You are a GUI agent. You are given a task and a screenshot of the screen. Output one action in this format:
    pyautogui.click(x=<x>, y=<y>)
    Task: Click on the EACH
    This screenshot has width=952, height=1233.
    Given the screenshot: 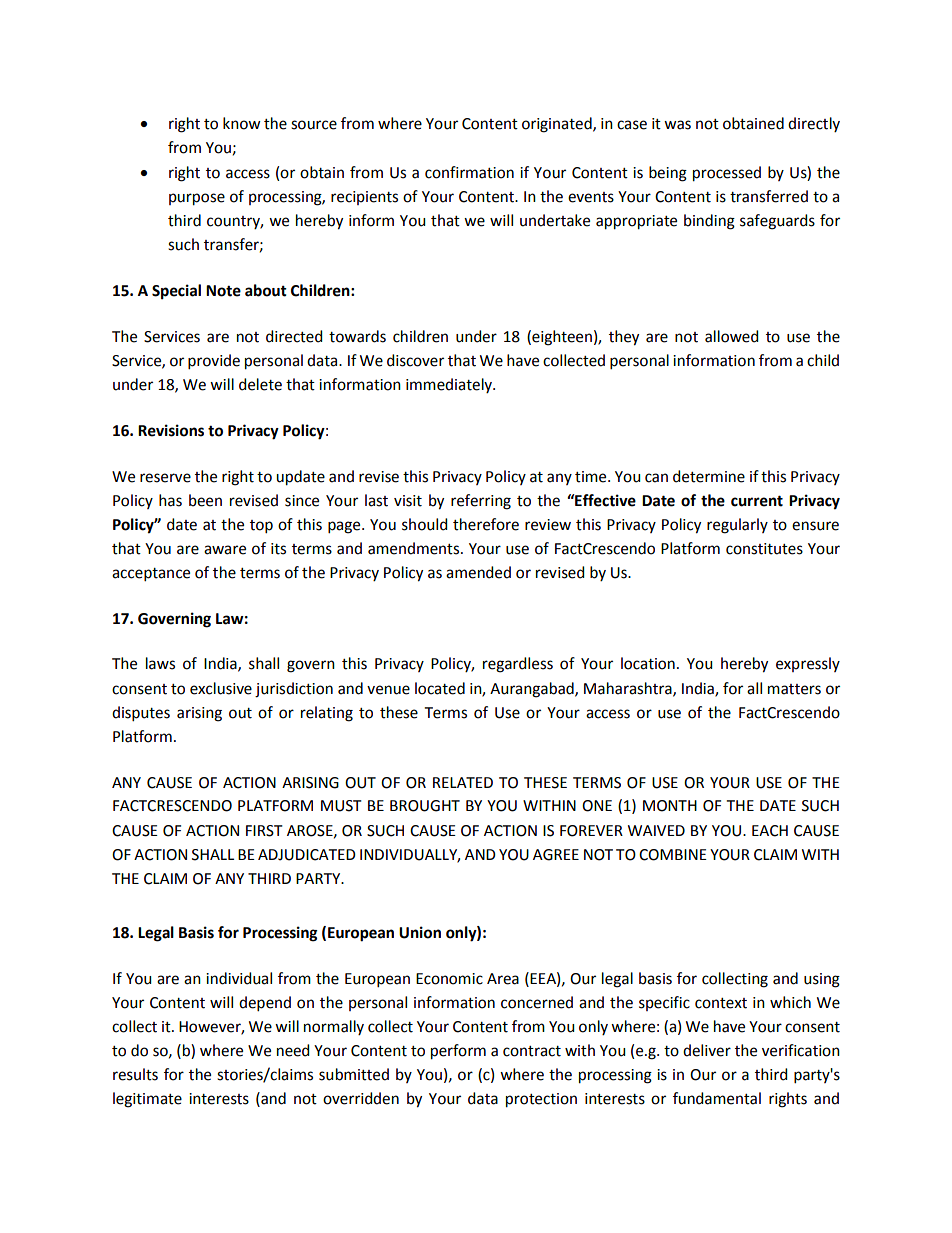 What is the action you would take?
    pyautogui.click(x=770, y=831)
